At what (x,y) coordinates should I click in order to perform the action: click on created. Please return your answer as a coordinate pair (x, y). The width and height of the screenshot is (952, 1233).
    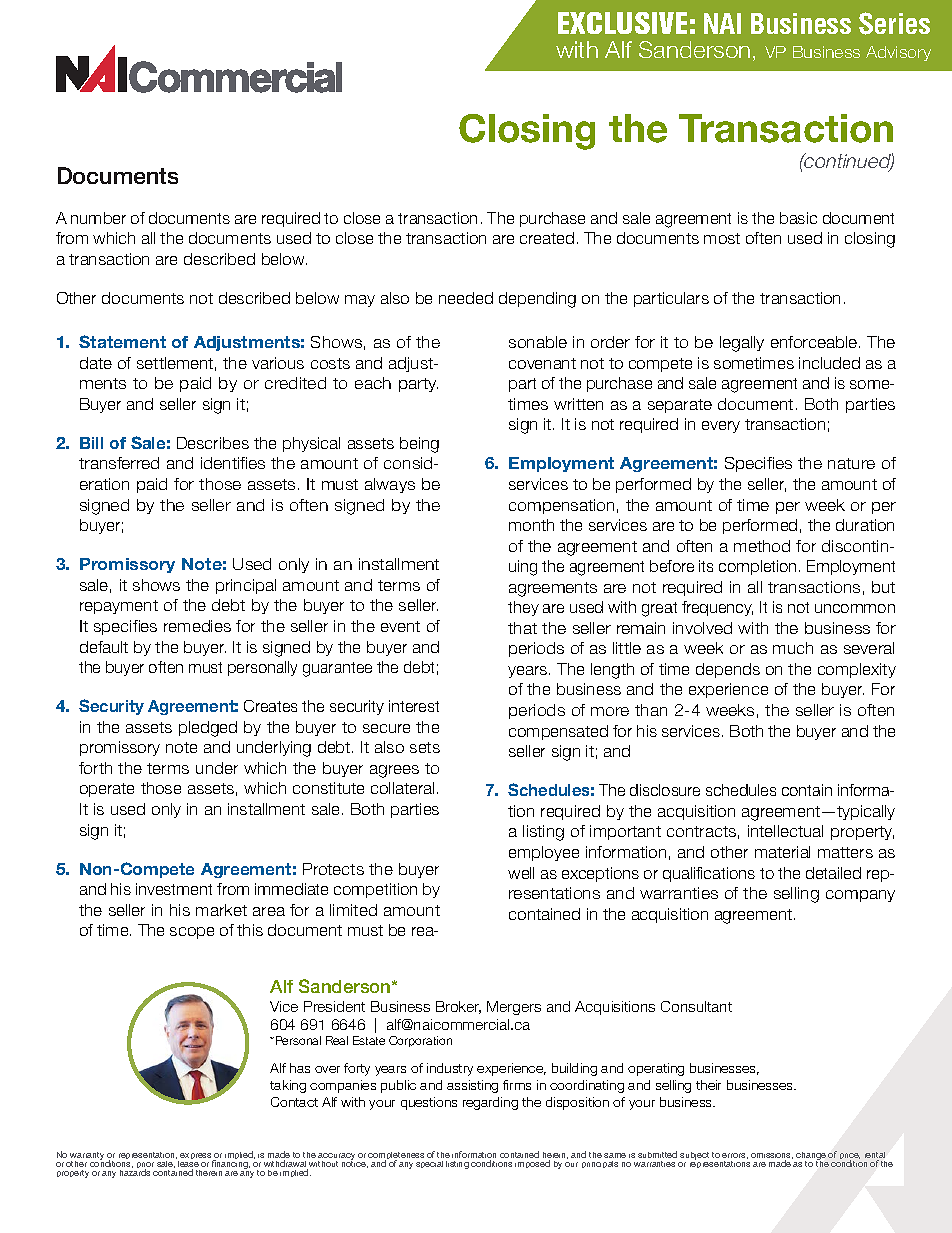
    Looking at the image, I should click on (547, 238).
